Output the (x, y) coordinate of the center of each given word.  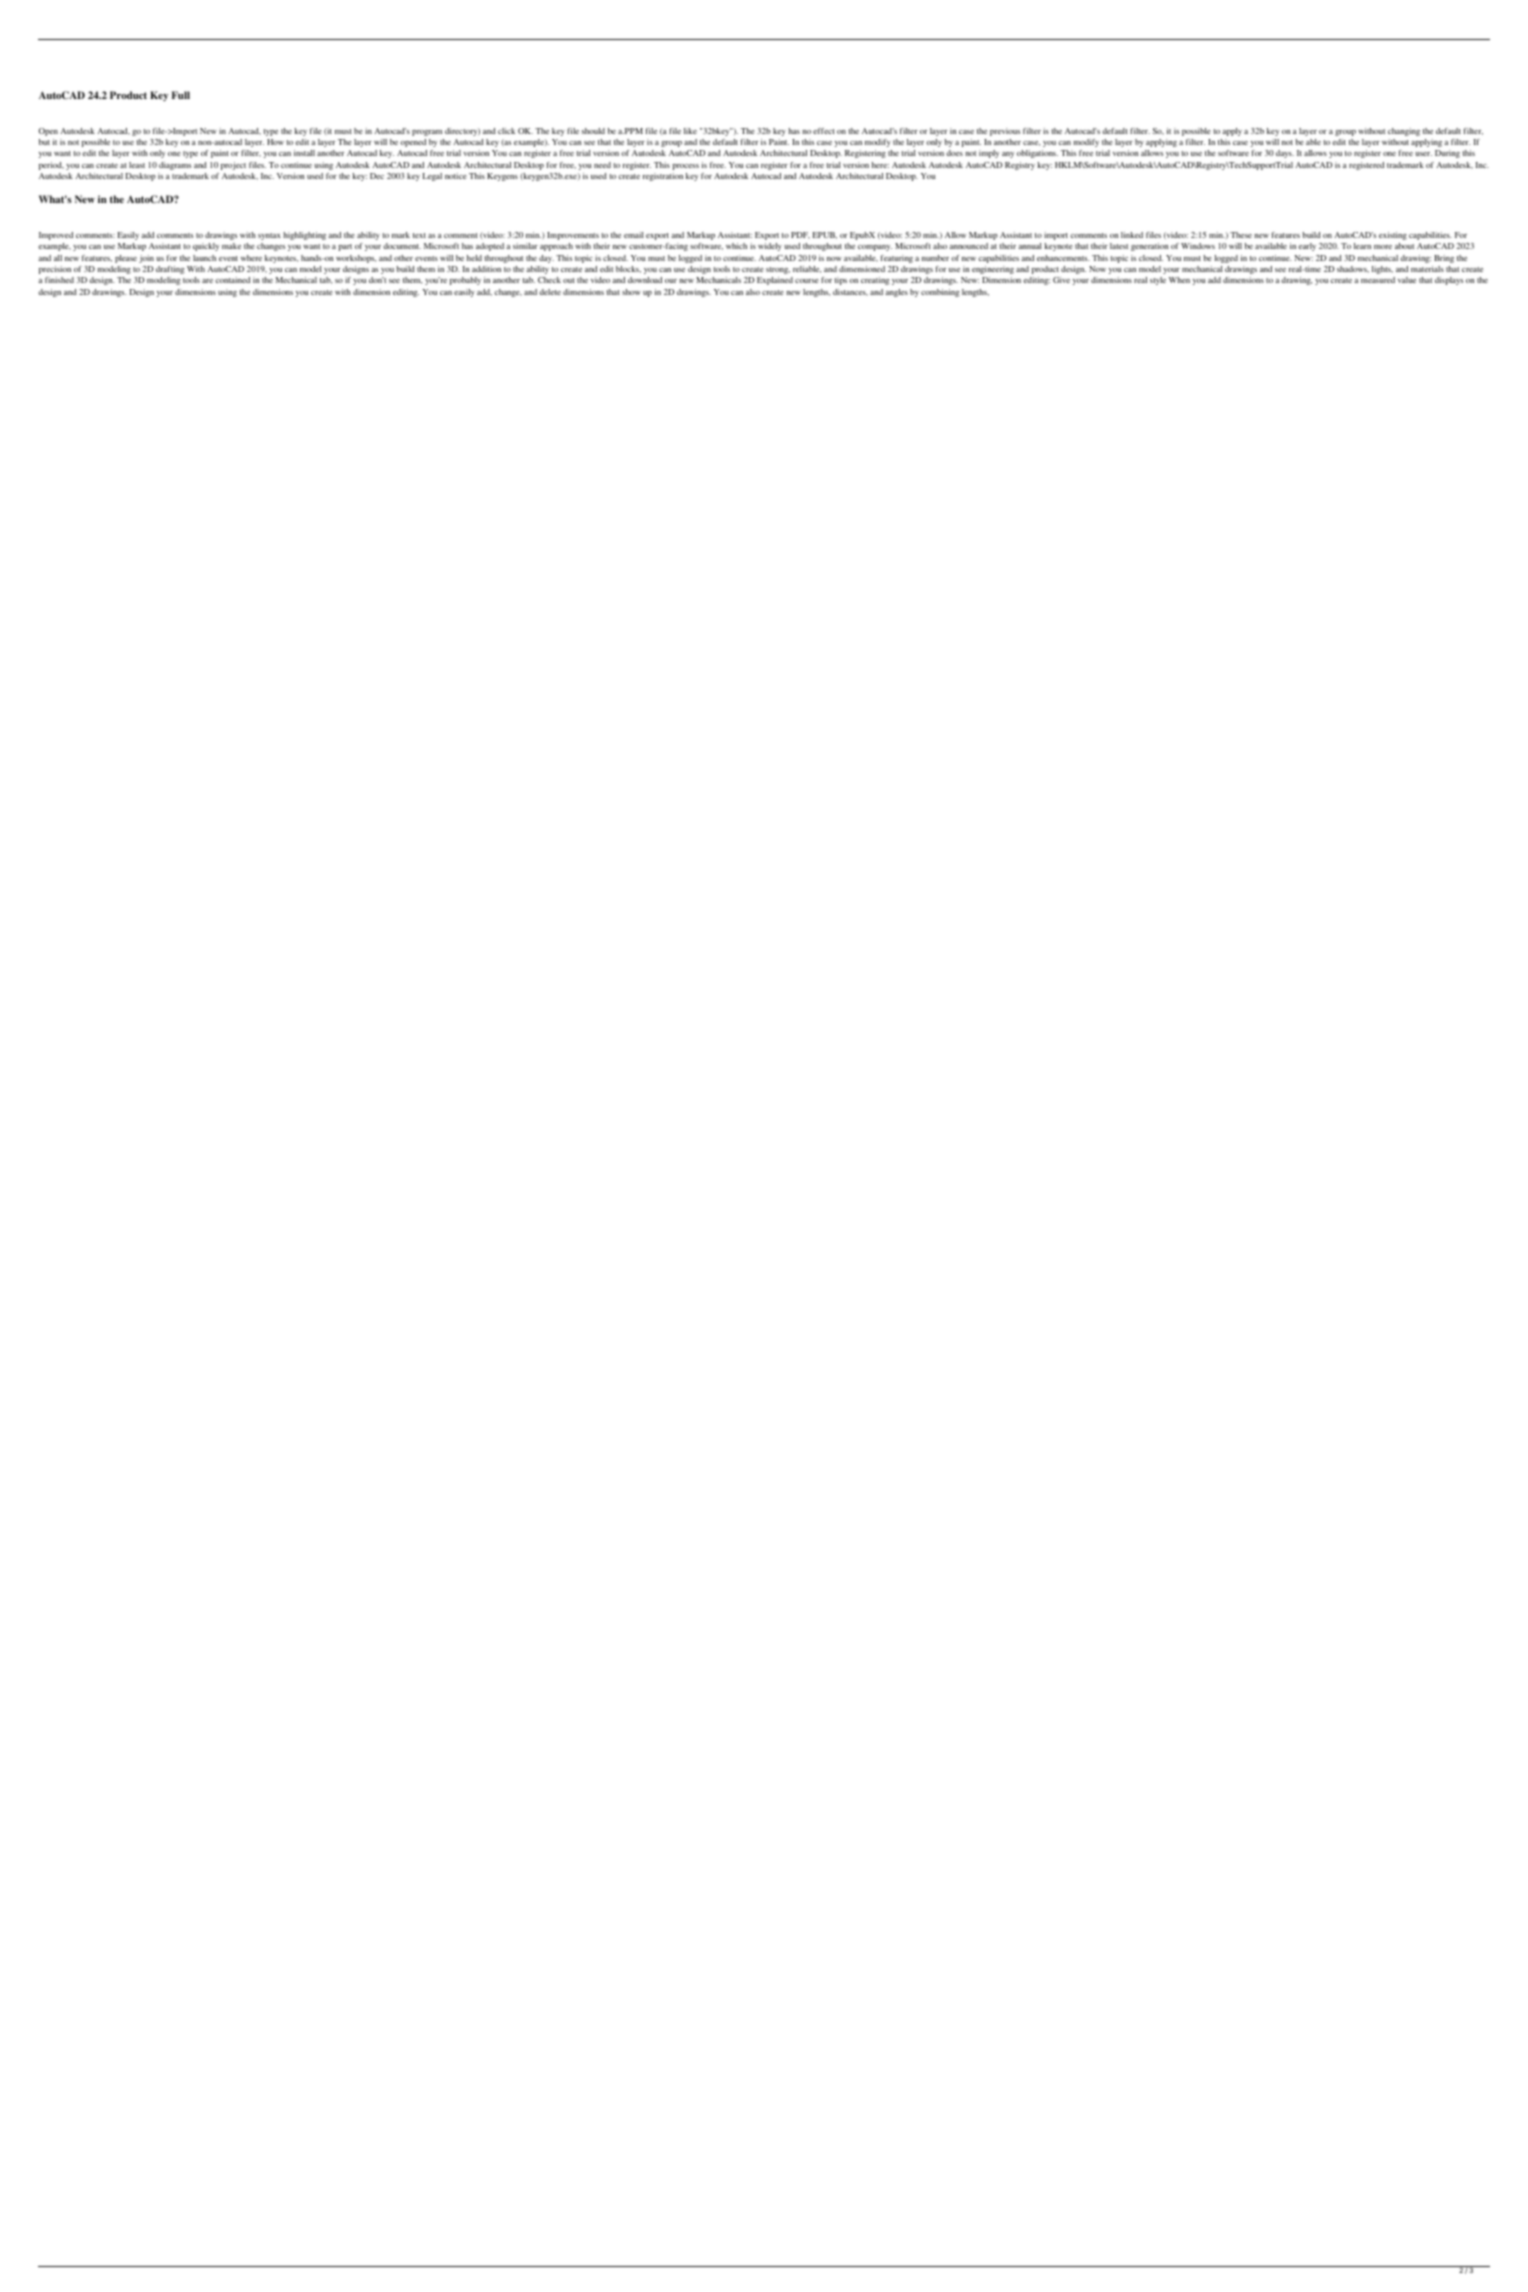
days (1285, 154)
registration (663, 177)
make (231, 246)
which (736, 246)
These (1241, 235)
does (954, 153)
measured (1378, 280)
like (690, 131)
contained (232, 280)
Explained (775, 281)
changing (1404, 132)
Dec (377, 176)
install (304, 153)
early (1307, 247)
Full (181, 95)
